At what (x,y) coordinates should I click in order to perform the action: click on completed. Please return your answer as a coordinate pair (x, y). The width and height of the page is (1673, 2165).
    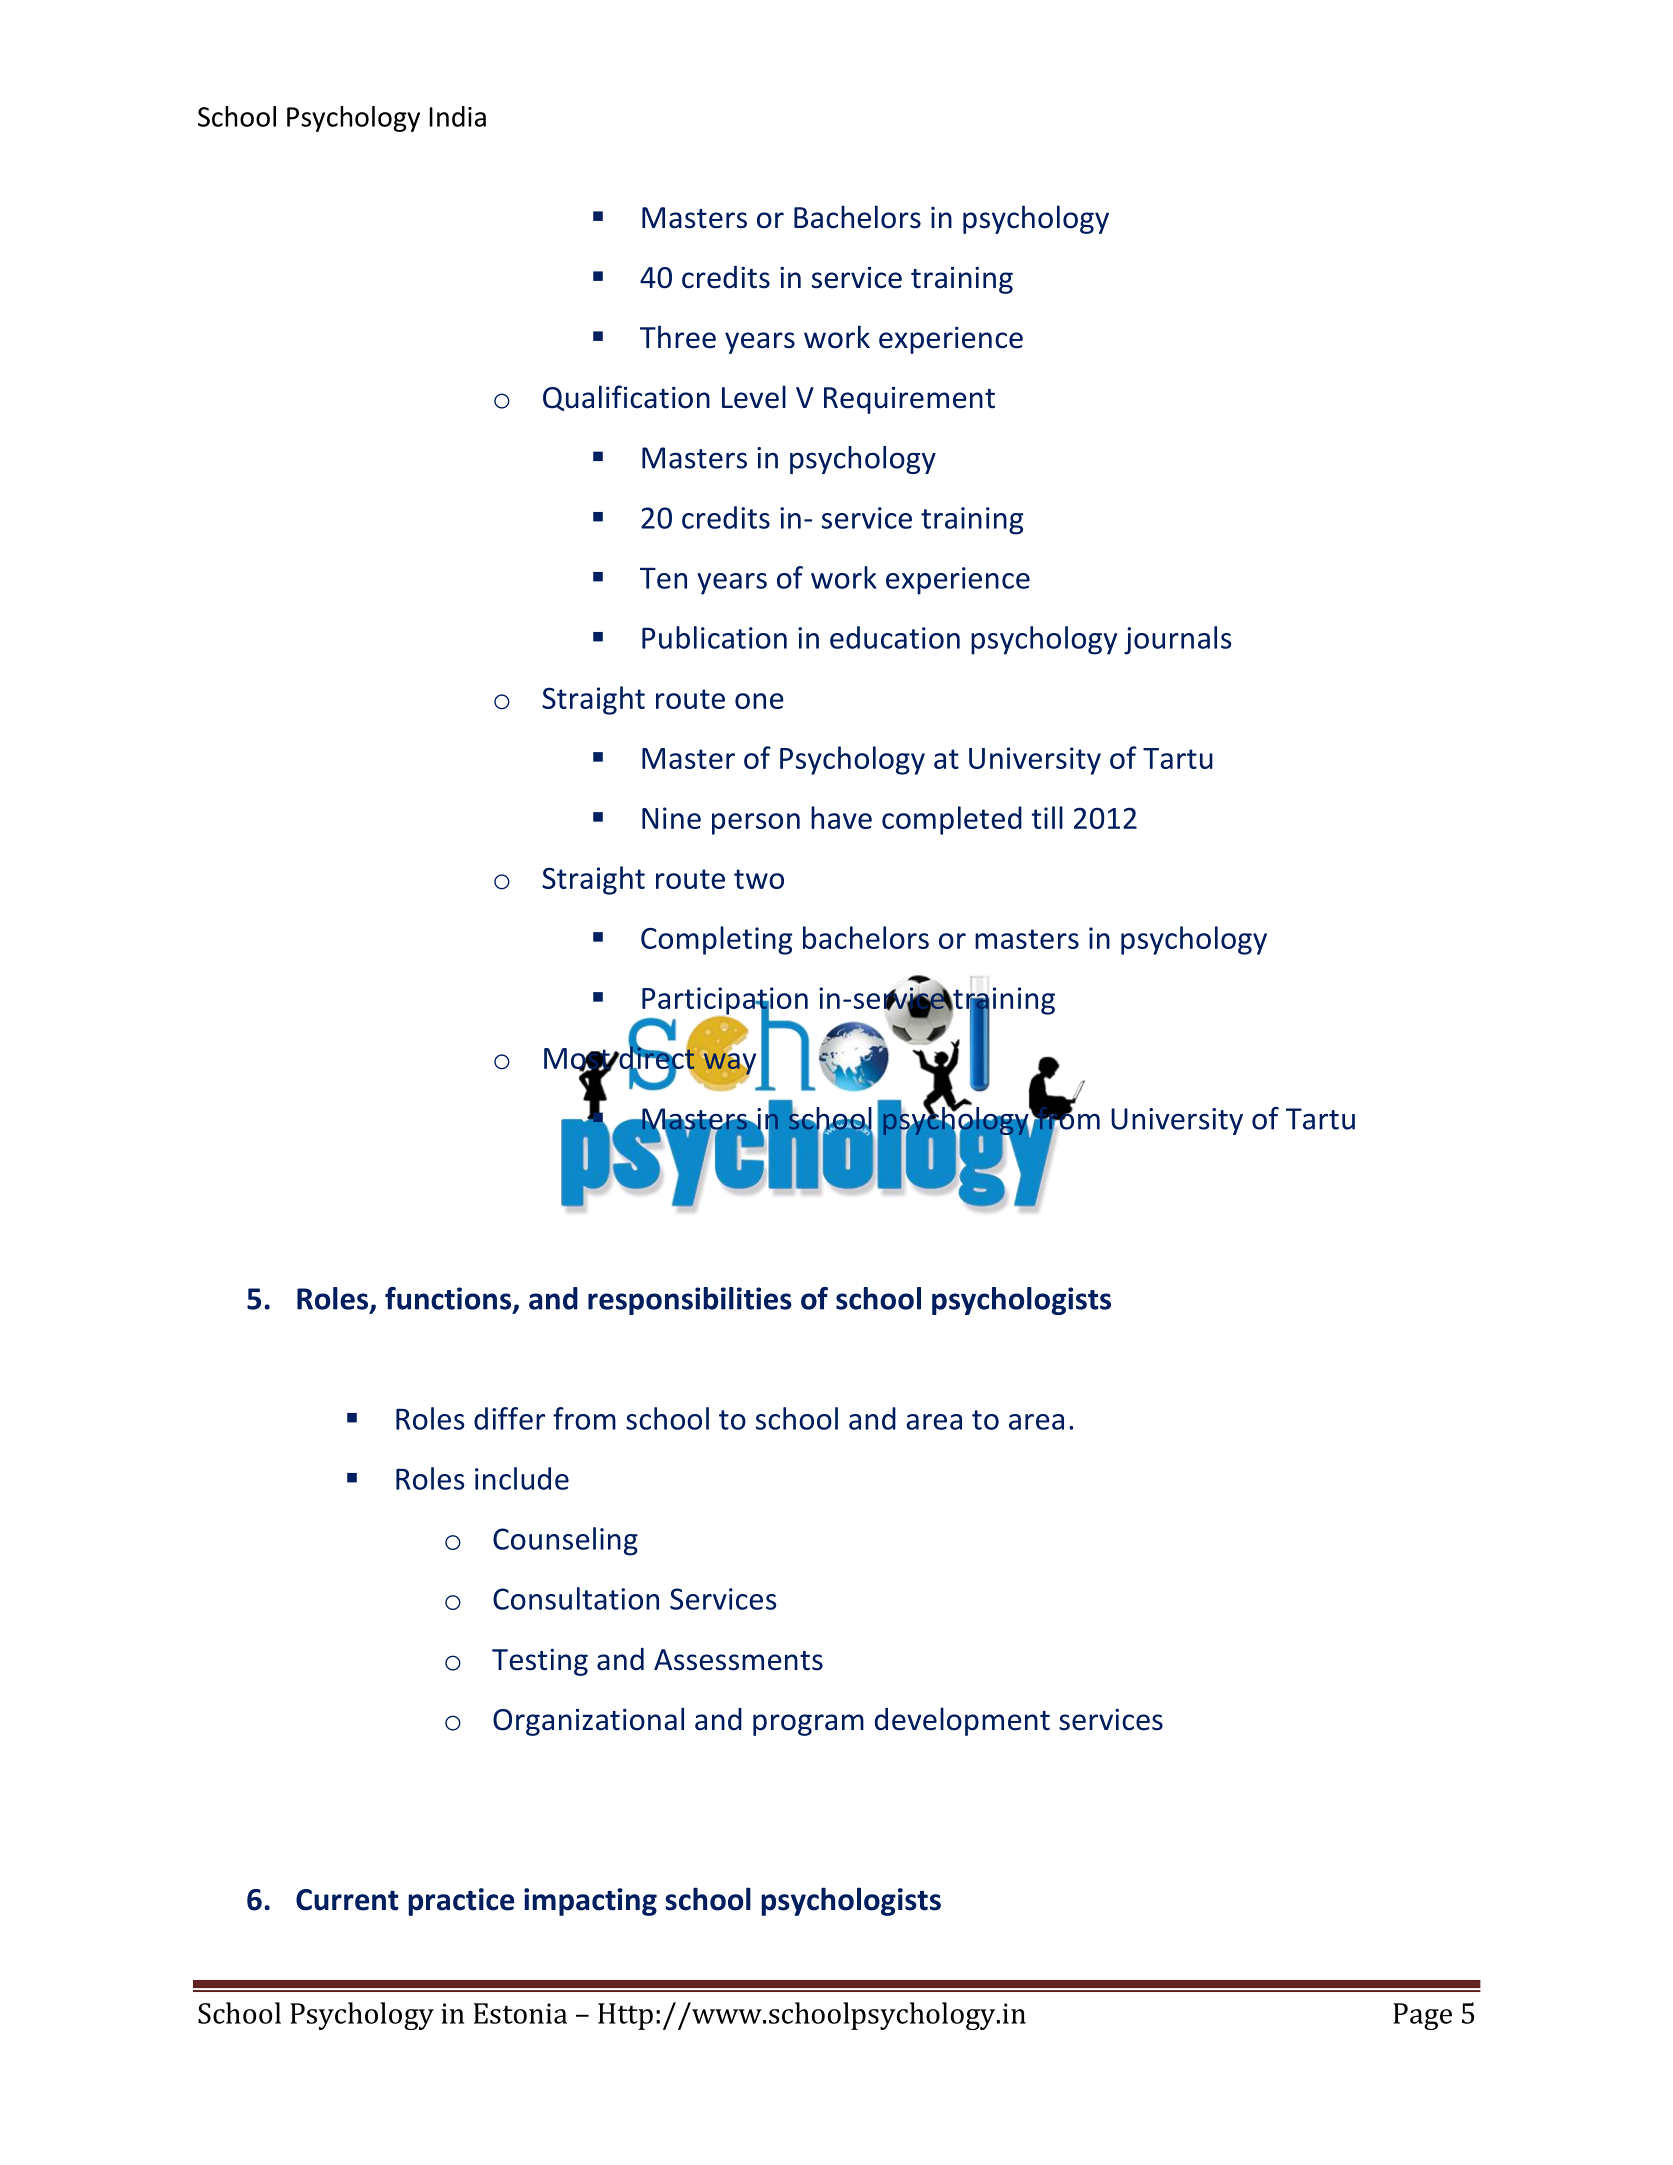
    Looking at the image, I should click on (952, 820).
